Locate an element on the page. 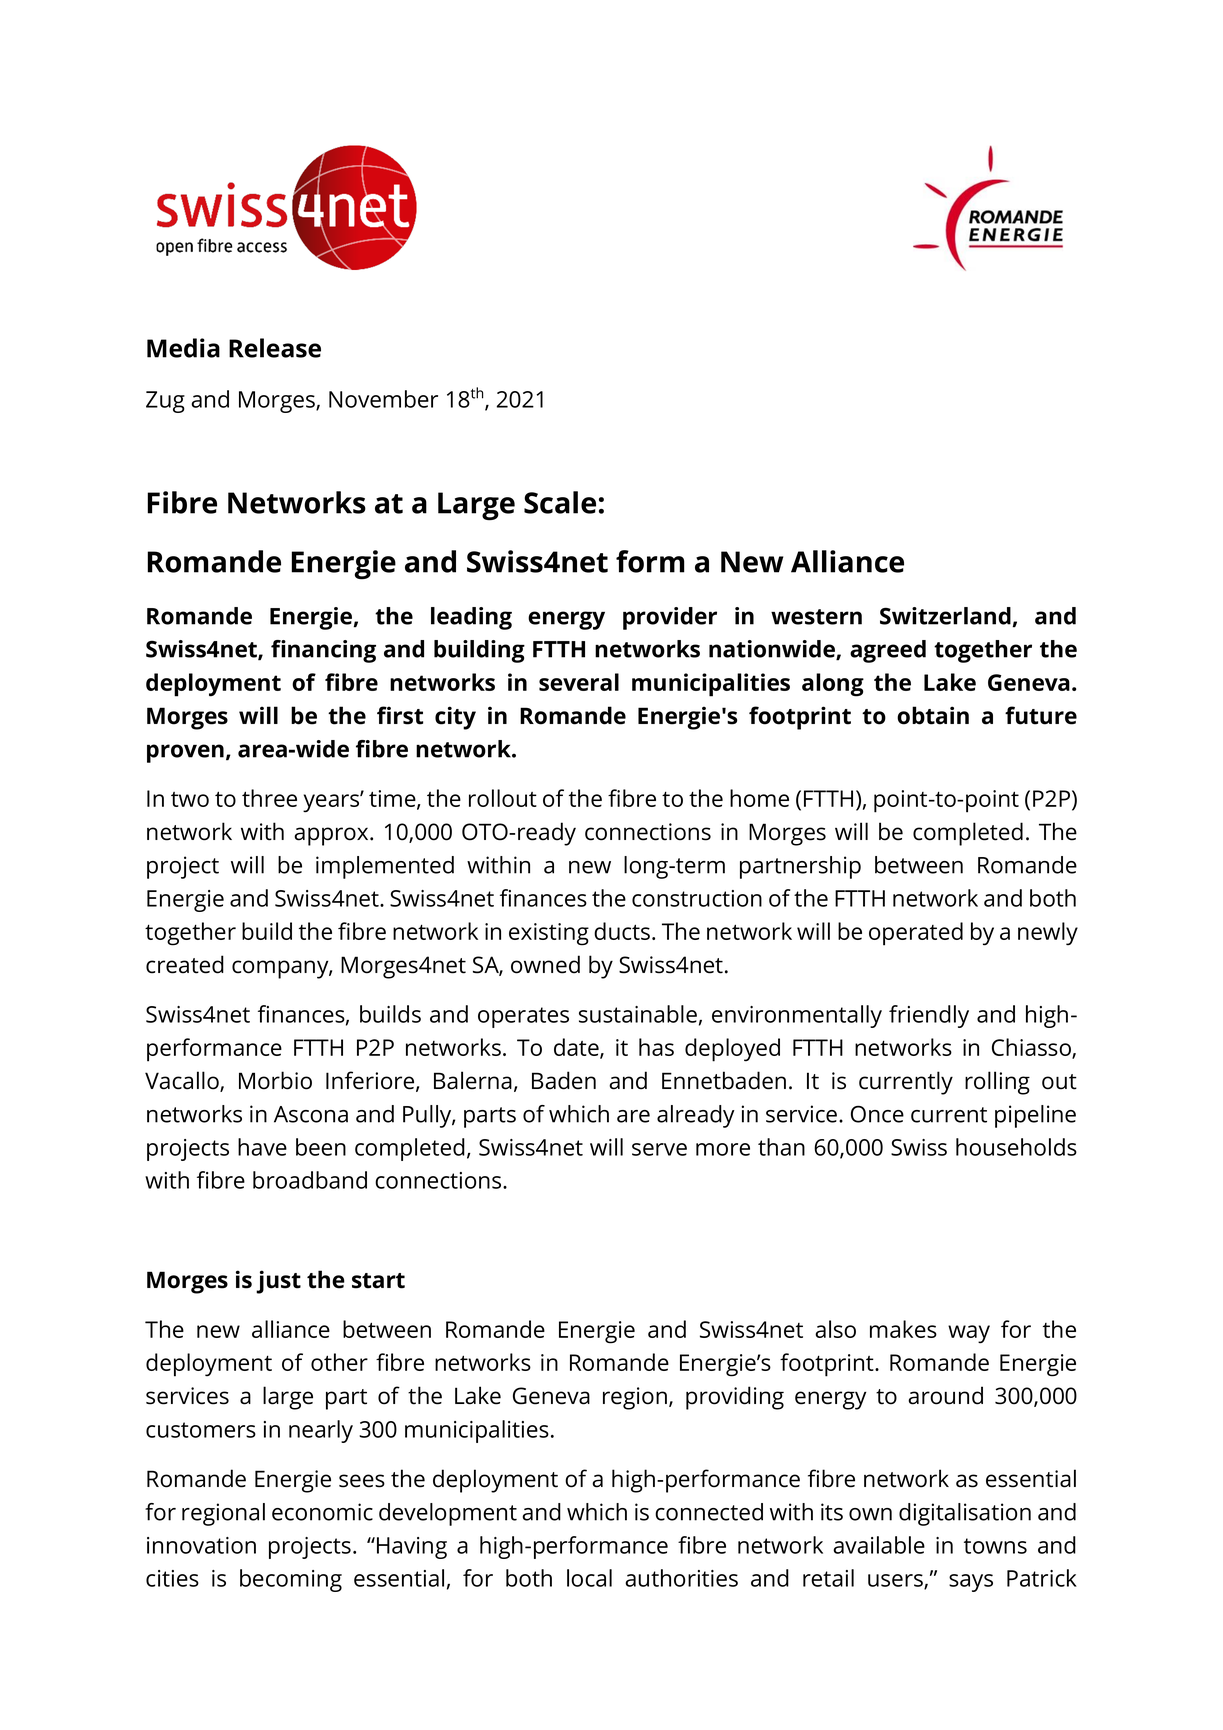 The image size is (1223, 1730). obtain is located at coordinates (933, 715).
